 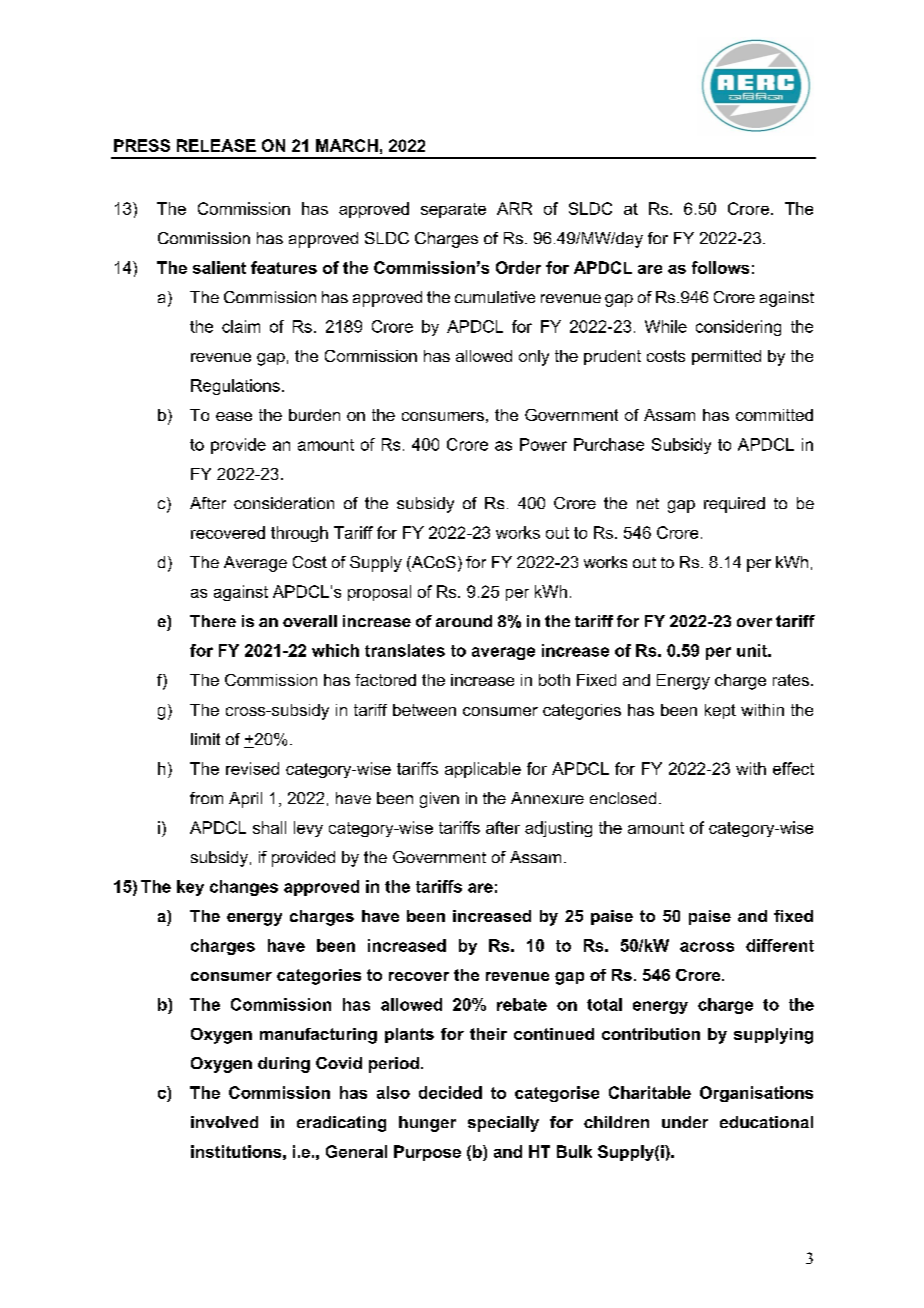 I want to click on specially, so click(x=503, y=1124).
